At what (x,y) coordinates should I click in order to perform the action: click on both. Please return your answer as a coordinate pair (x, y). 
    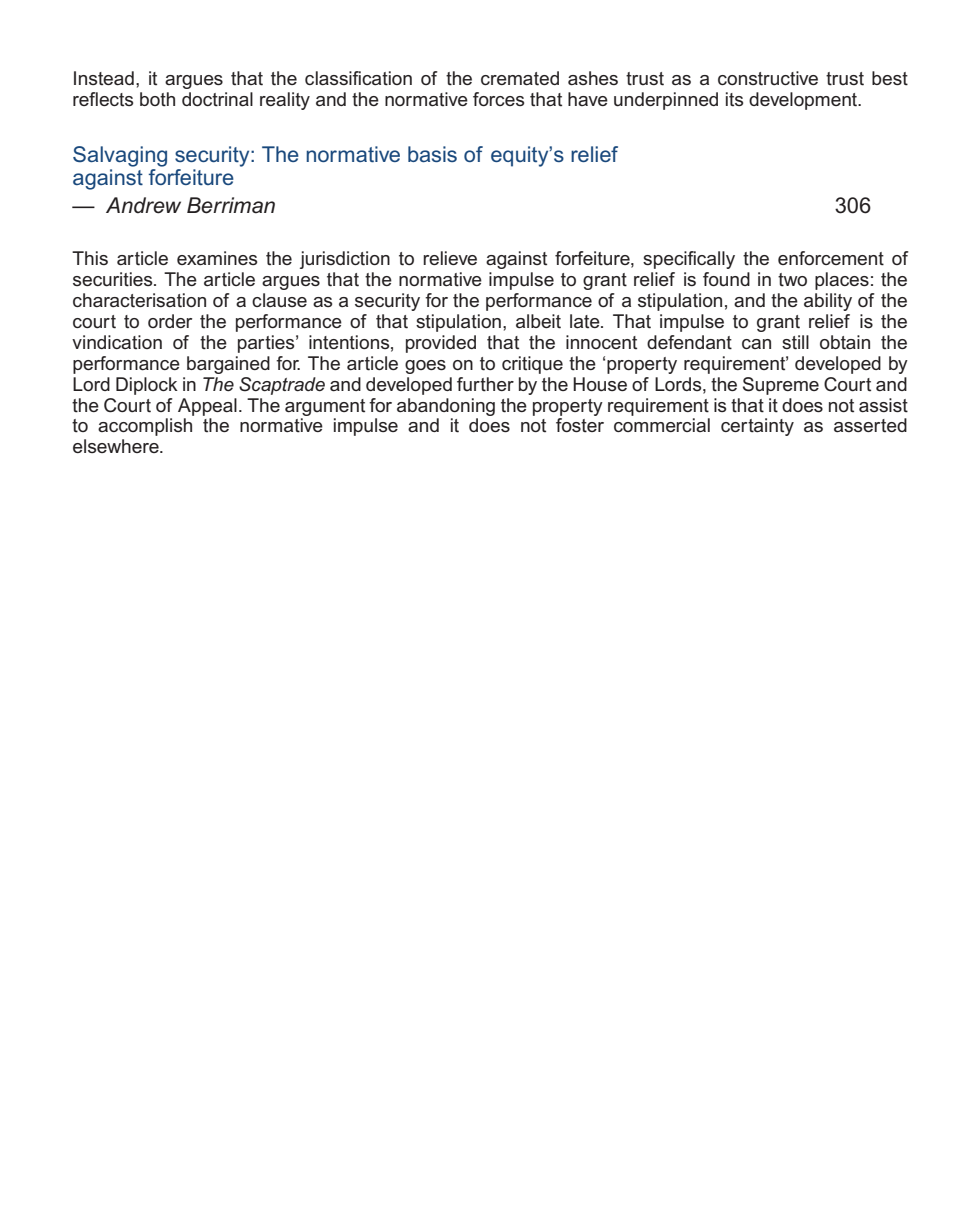
    Looking at the image, I should click on (157, 99).
